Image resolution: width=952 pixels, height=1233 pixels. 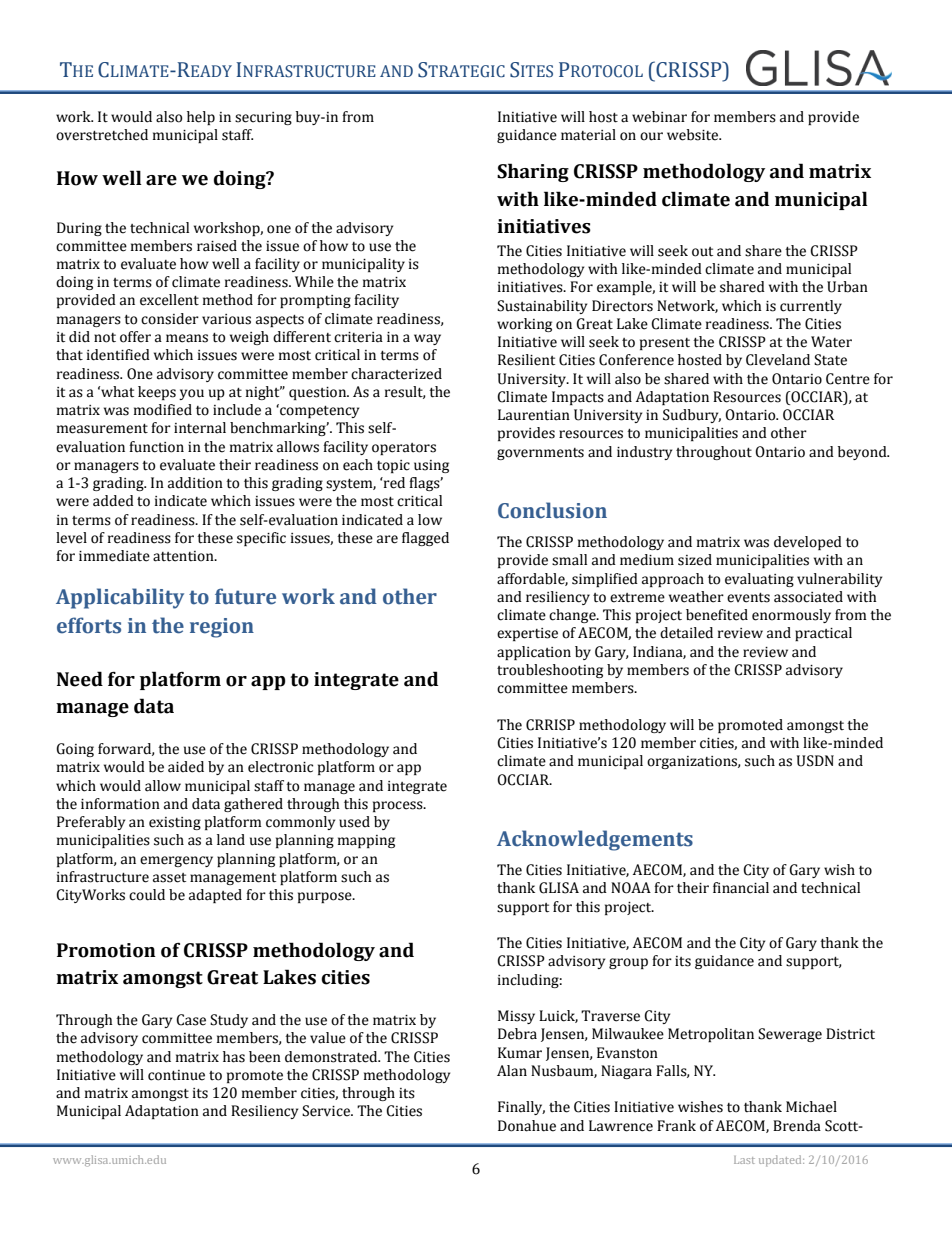 What do you see at coordinates (195, 483) in the screenshot?
I see `addition` at bounding box center [195, 483].
